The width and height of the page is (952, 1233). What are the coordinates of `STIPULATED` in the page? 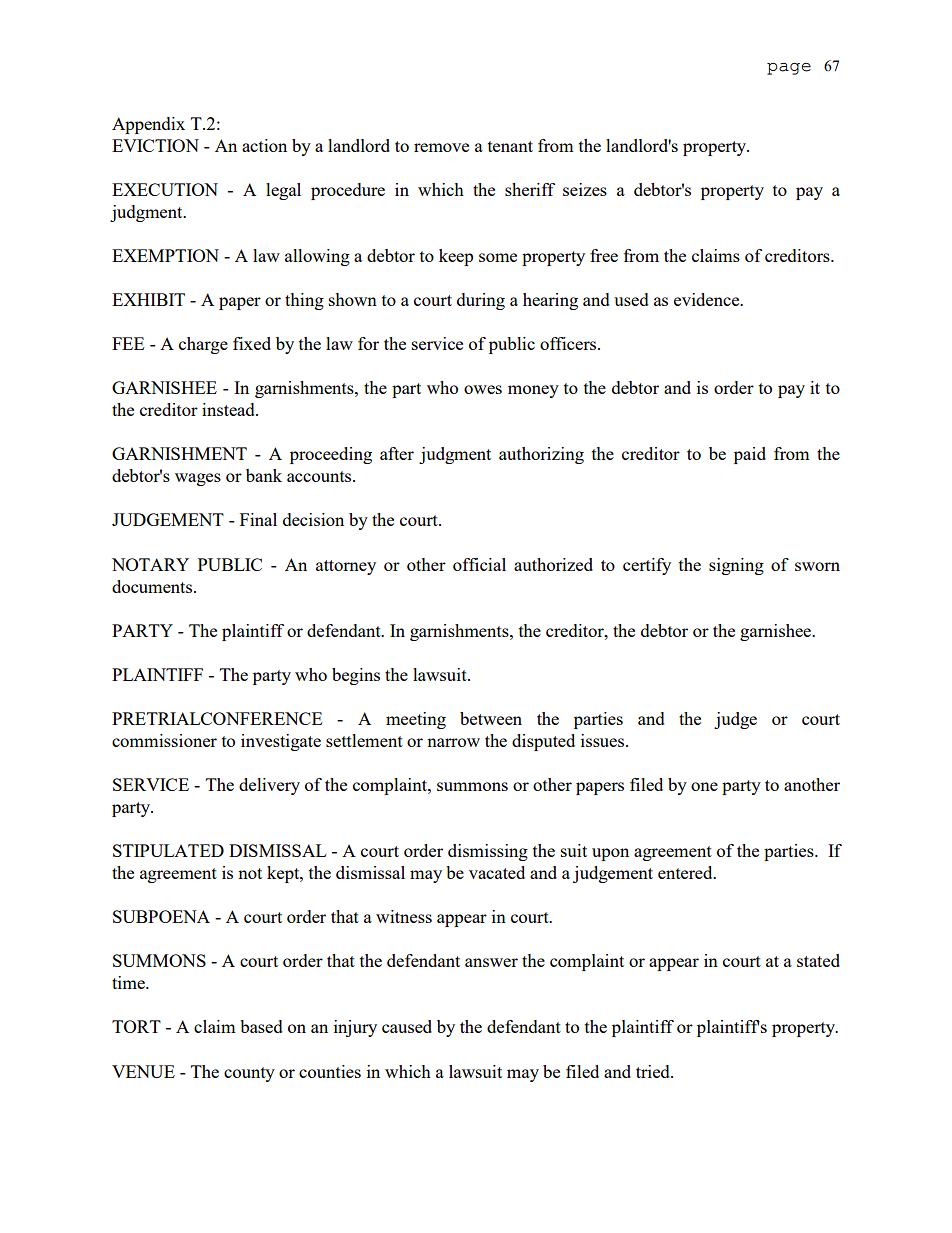 It's located at (168, 850).
